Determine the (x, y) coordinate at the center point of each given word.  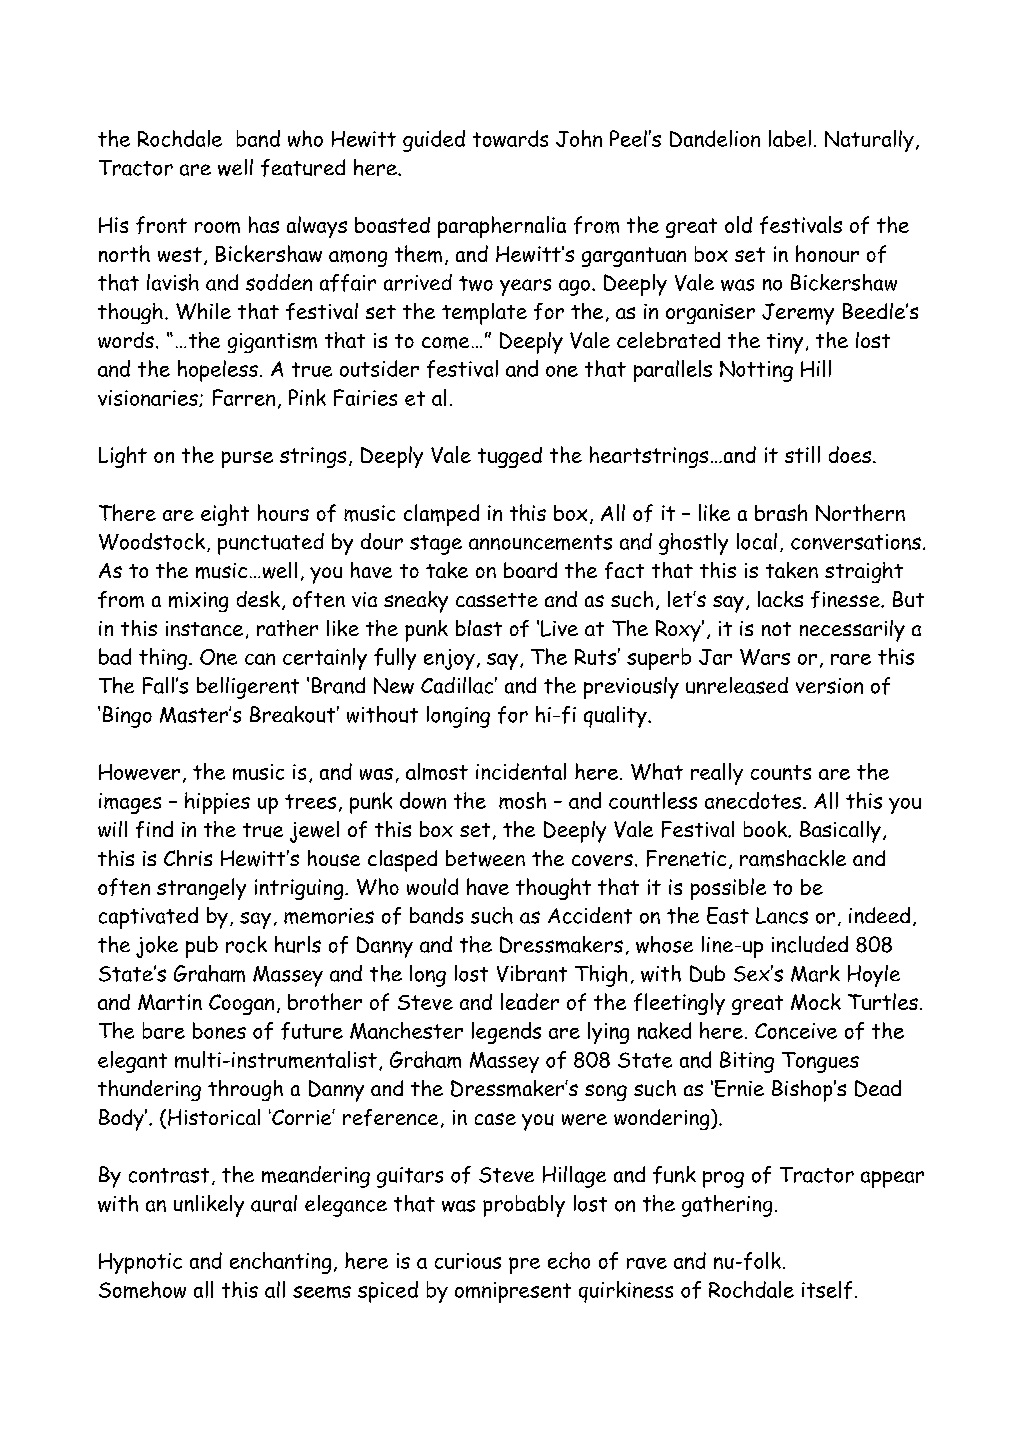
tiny (785, 343)
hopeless (218, 371)
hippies (217, 803)
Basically (840, 832)
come (445, 343)
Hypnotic (140, 1263)
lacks (780, 599)
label (790, 138)
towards (510, 138)
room (217, 227)
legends (506, 1033)
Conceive (796, 1031)
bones (219, 1030)
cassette (497, 600)
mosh (522, 800)
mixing (198, 602)
